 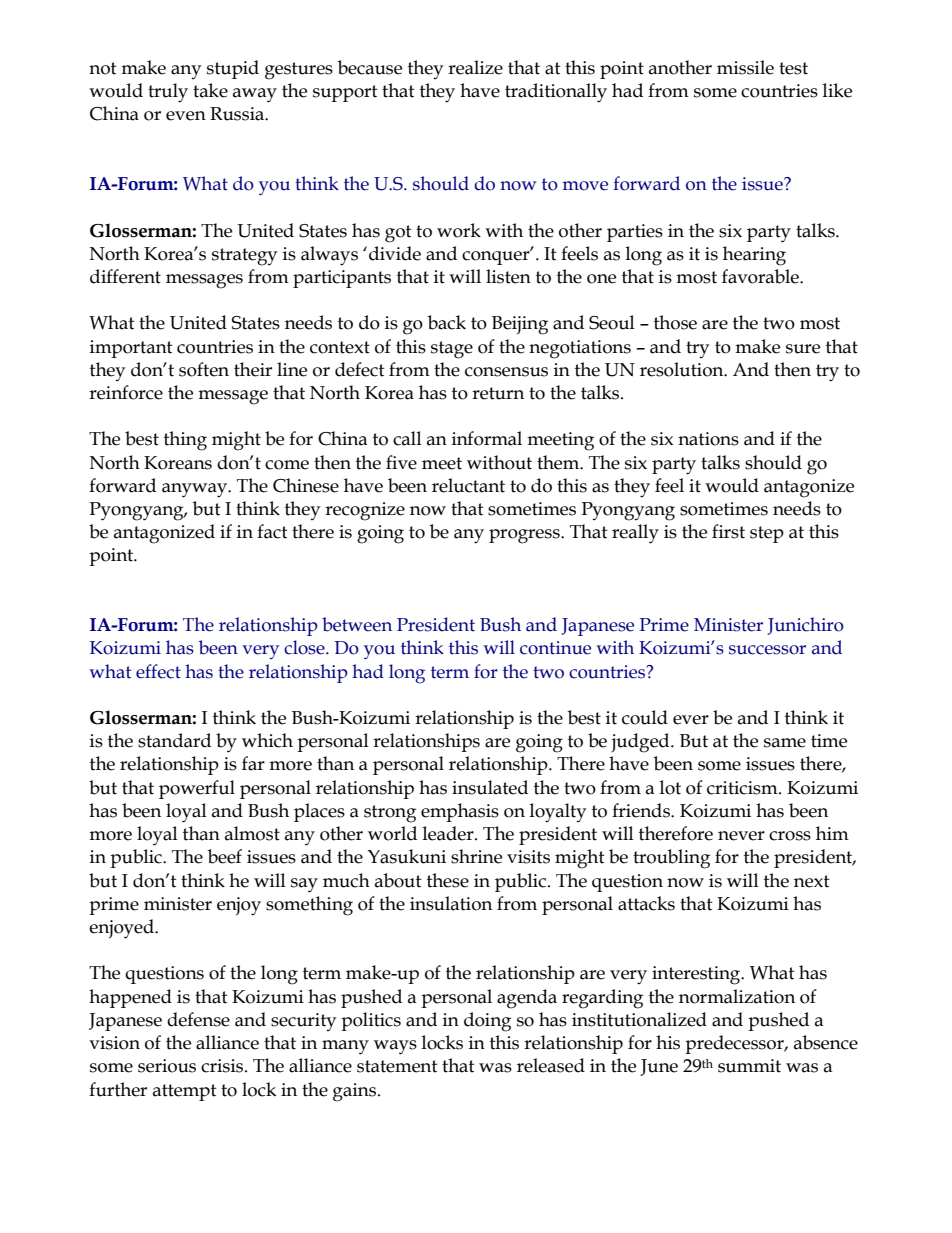 What do you see at coordinates (487, 1022) in the screenshot?
I see `doing` at bounding box center [487, 1022].
